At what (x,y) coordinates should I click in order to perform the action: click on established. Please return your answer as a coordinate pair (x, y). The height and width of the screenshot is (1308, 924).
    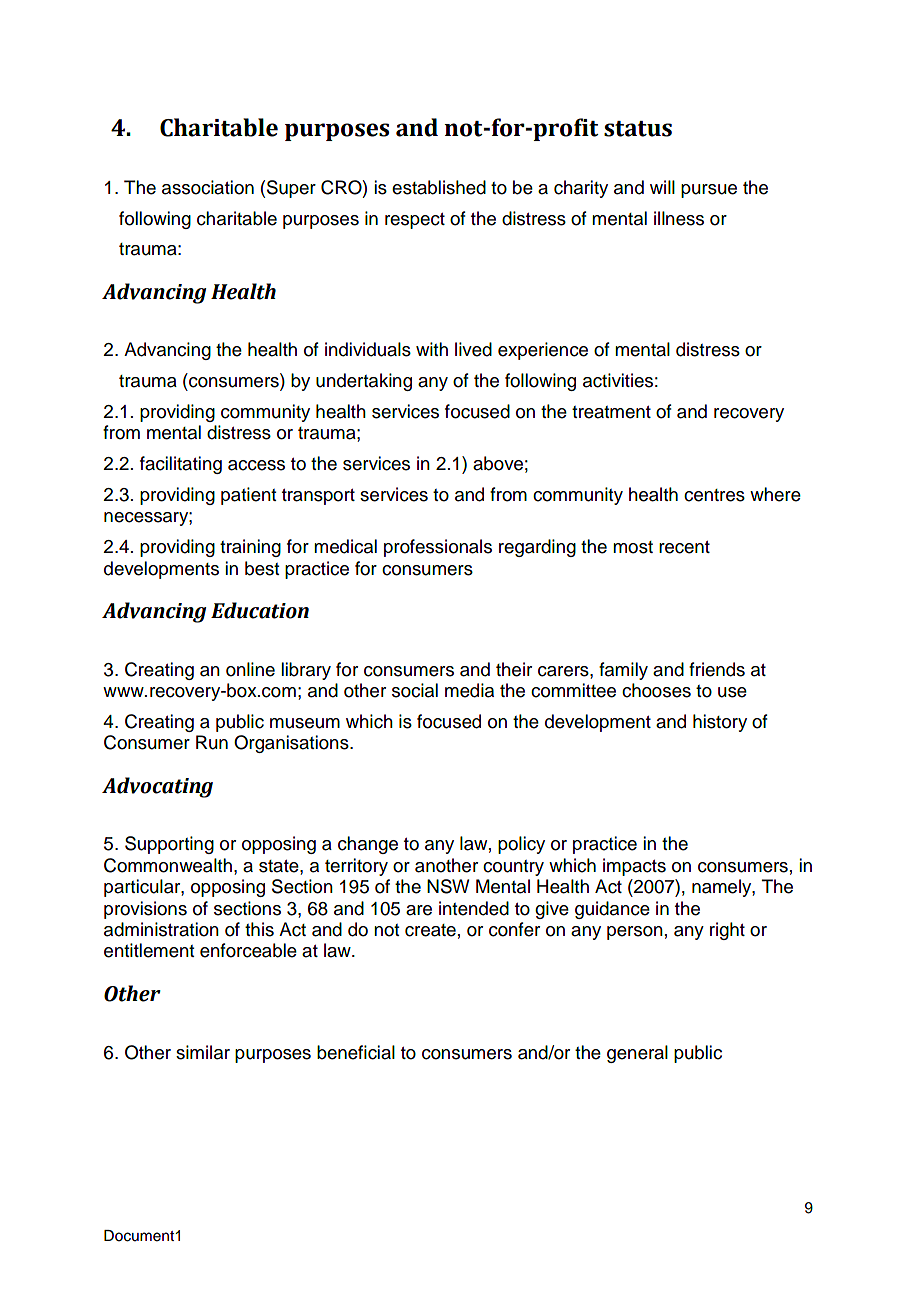
    Looking at the image, I should click on (439, 187).
